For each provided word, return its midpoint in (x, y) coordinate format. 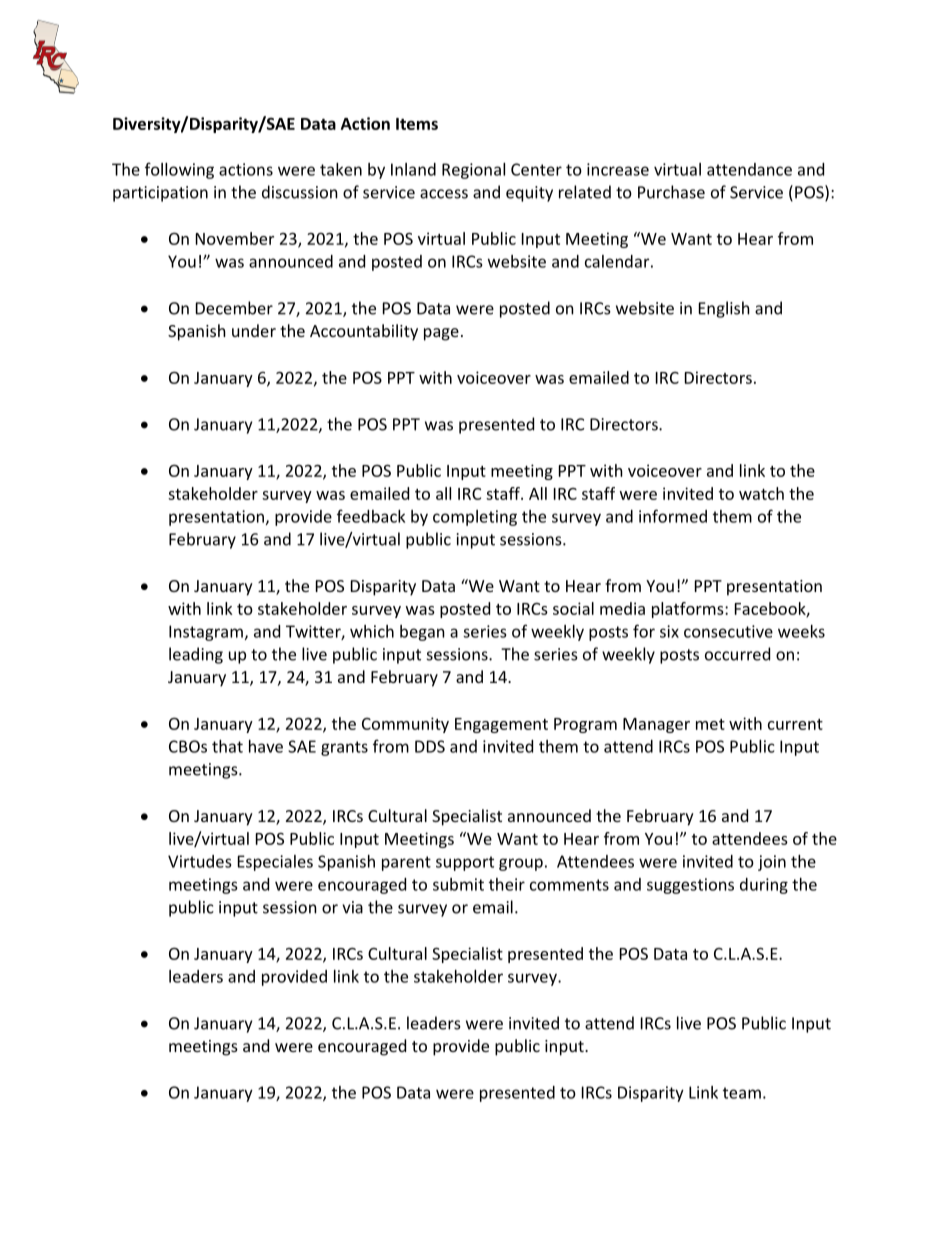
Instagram (206, 633)
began (422, 633)
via (352, 907)
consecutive (728, 631)
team (742, 1093)
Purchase (671, 192)
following (179, 170)
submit (458, 884)
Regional (473, 171)
